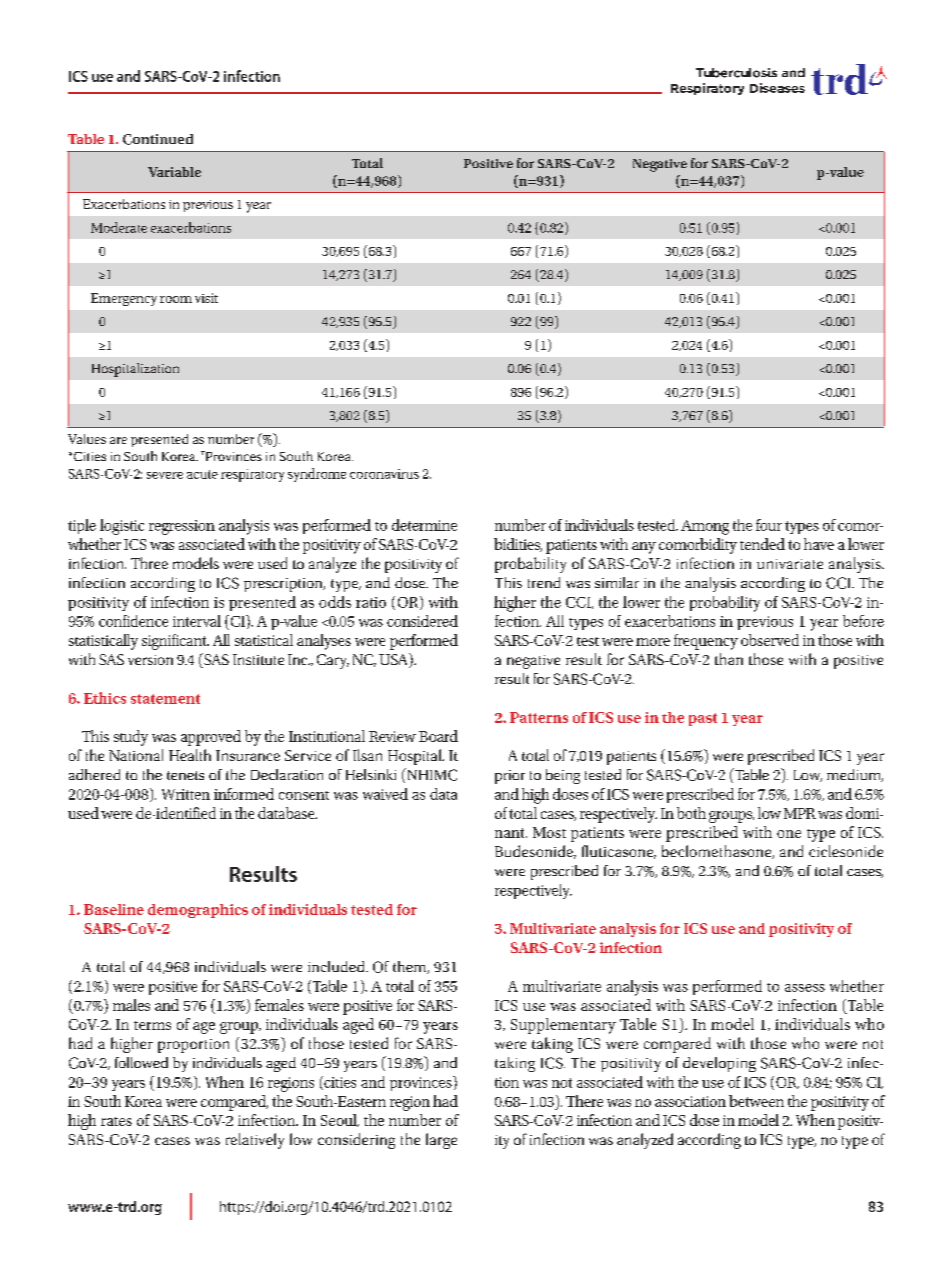 The height and width of the screenshot is (1270, 952). Describe the element at coordinates (337, 966) in the screenshot. I see `included` at that location.
